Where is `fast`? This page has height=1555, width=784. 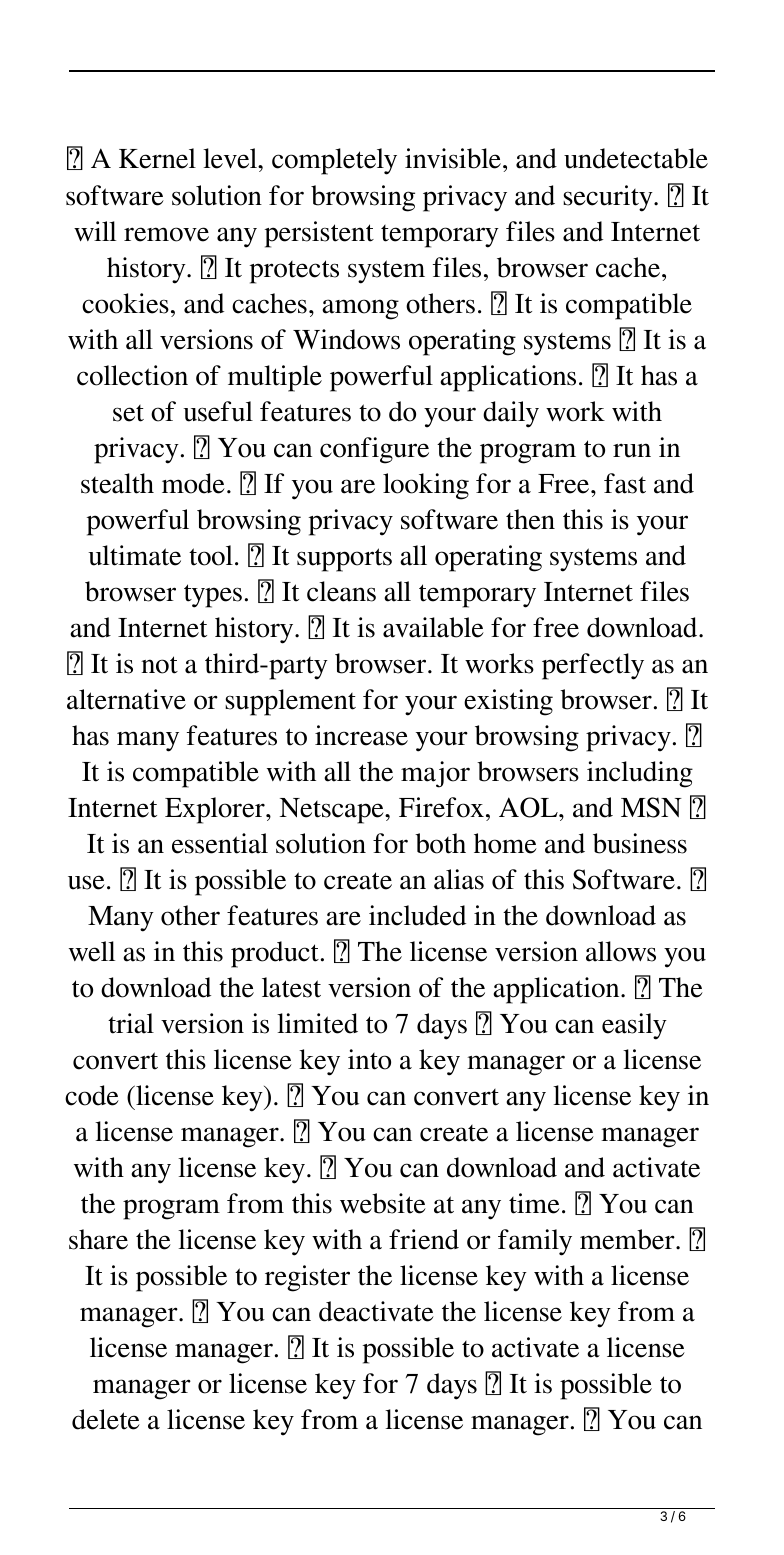
fast is located at coordinates (625, 483).
